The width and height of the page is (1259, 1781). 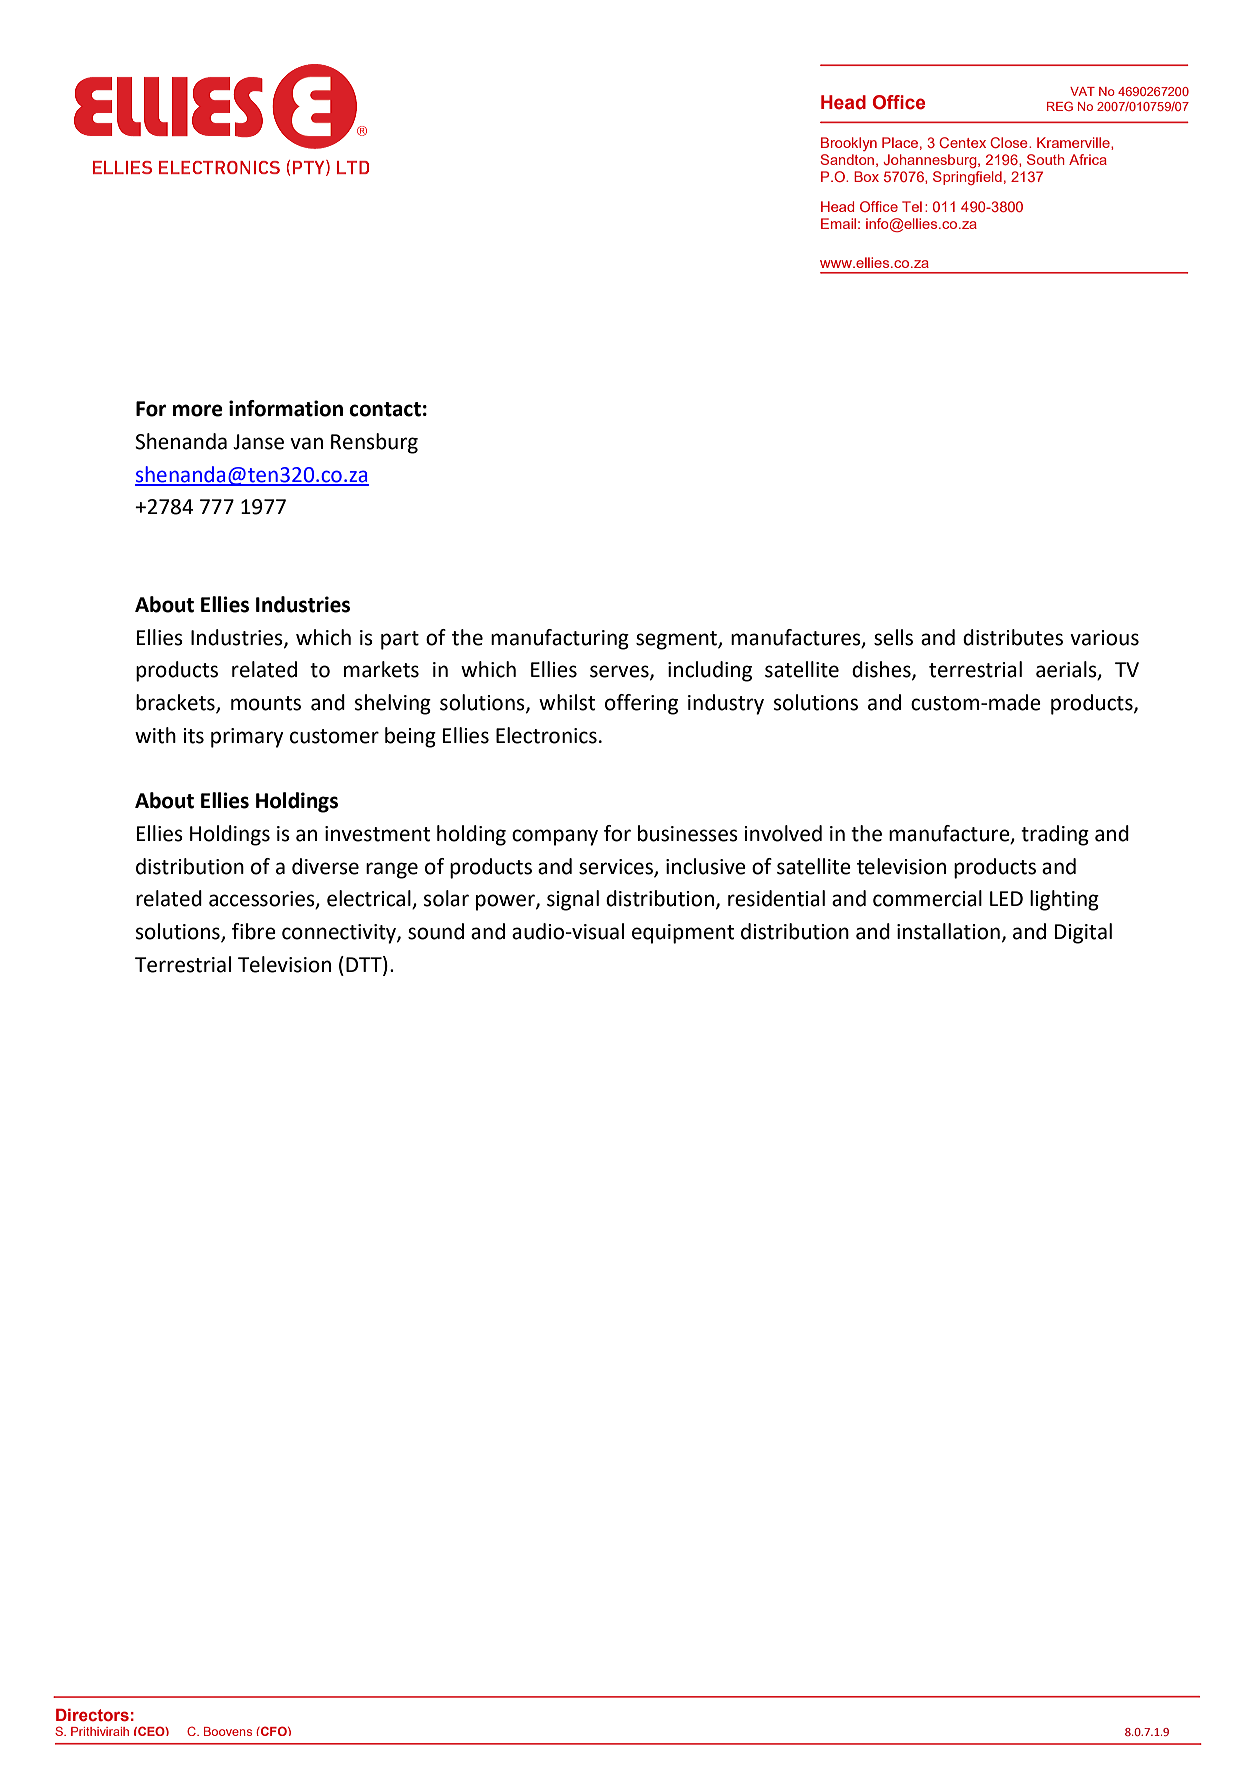 I want to click on Directors, so click(x=92, y=1715).
